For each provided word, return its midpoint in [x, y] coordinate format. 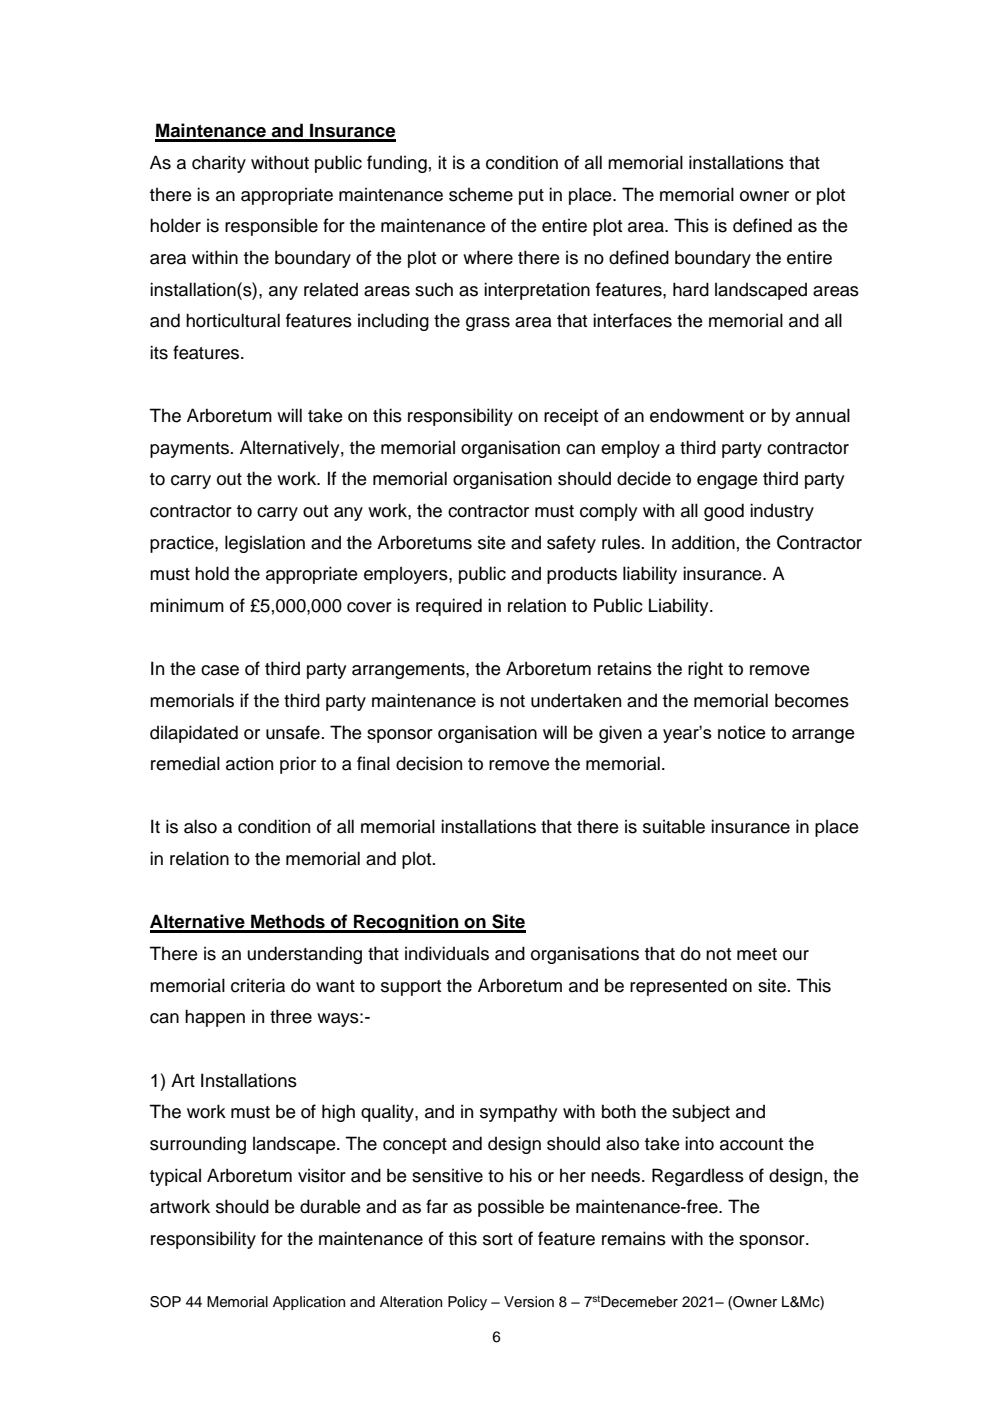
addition [703, 542]
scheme [481, 195]
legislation [265, 544]
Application [309, 1303]
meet [757, 954]
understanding [304, 955]
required [449, 607]
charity [219, 164]
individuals [447, 953]
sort [498, 1239]
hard [691, 289]
